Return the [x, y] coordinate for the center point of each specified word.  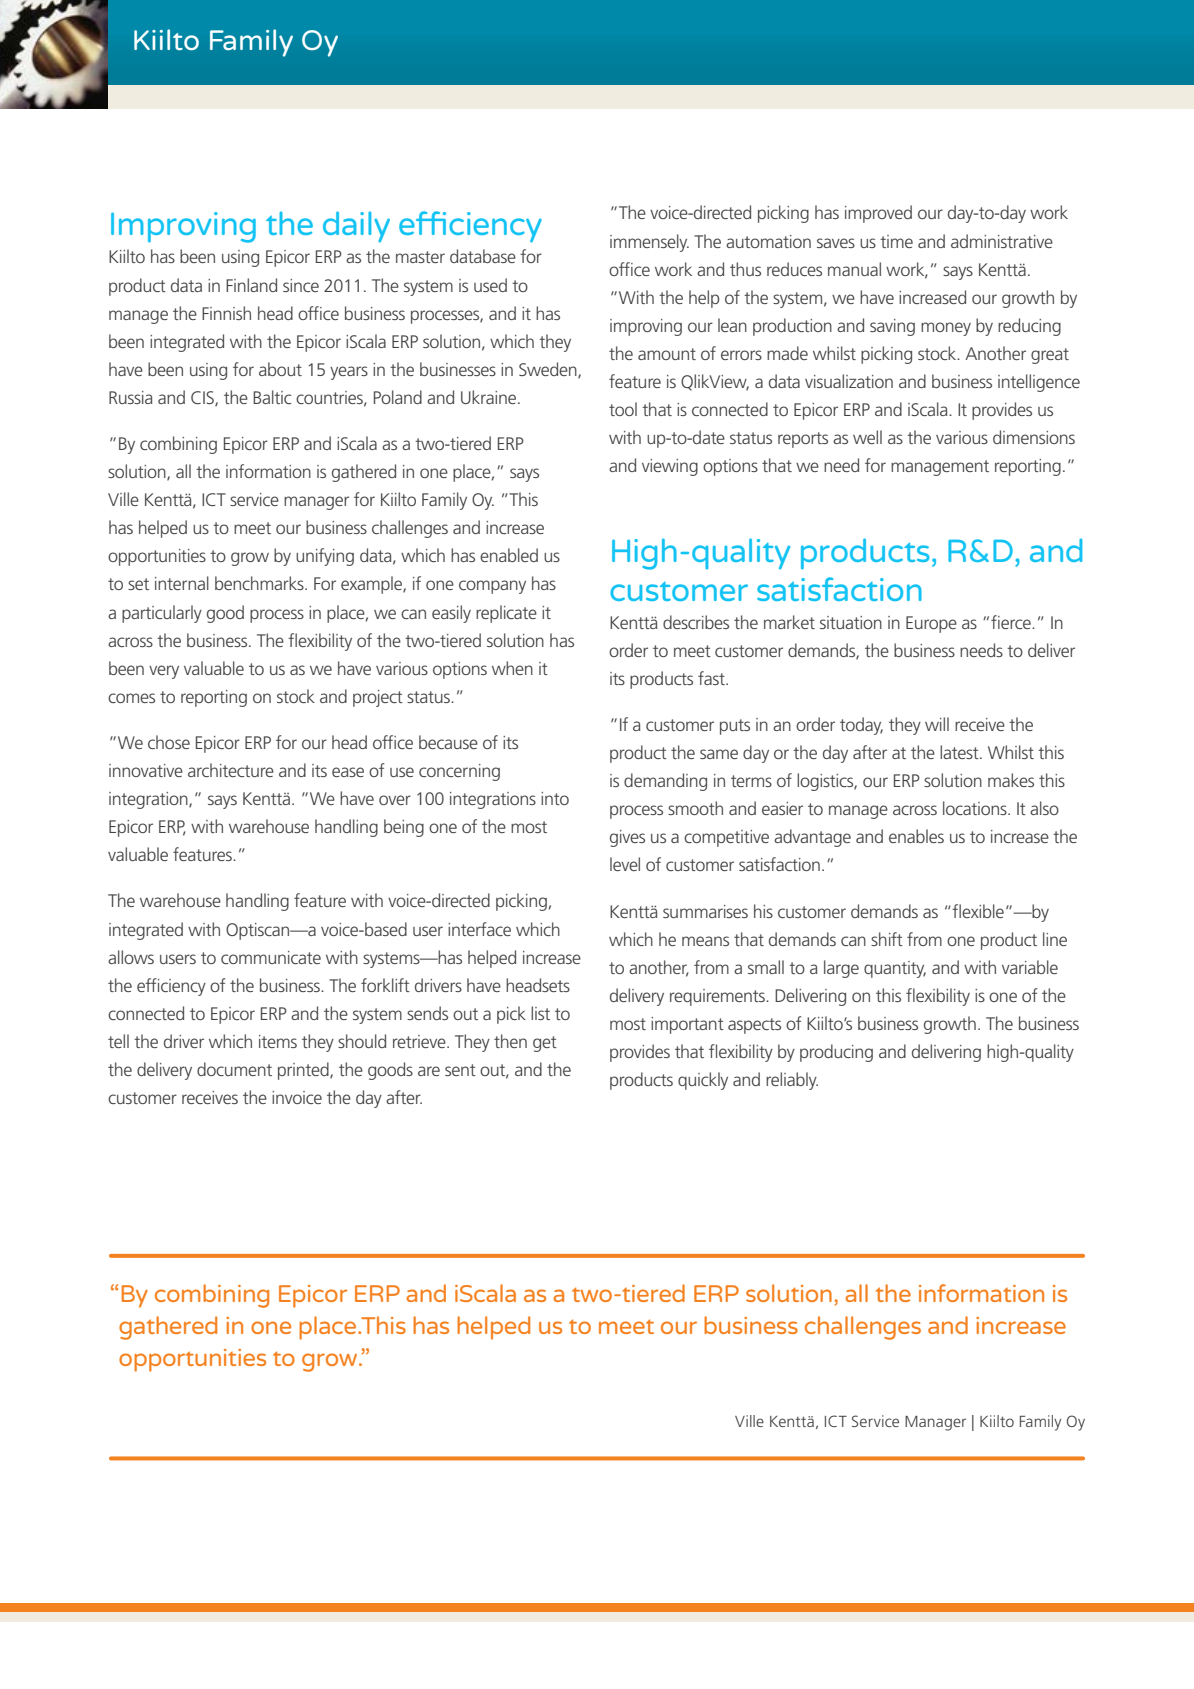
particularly [162, 614]
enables [916, 836]
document [234, 1069]
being [404, 828]
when [512, 668]
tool [623, 409]
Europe [931, 624]
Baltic [272, 397]
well [867, 437]
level [625, 864]
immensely [649, 243]
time [896, 241]
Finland [251, 285]
